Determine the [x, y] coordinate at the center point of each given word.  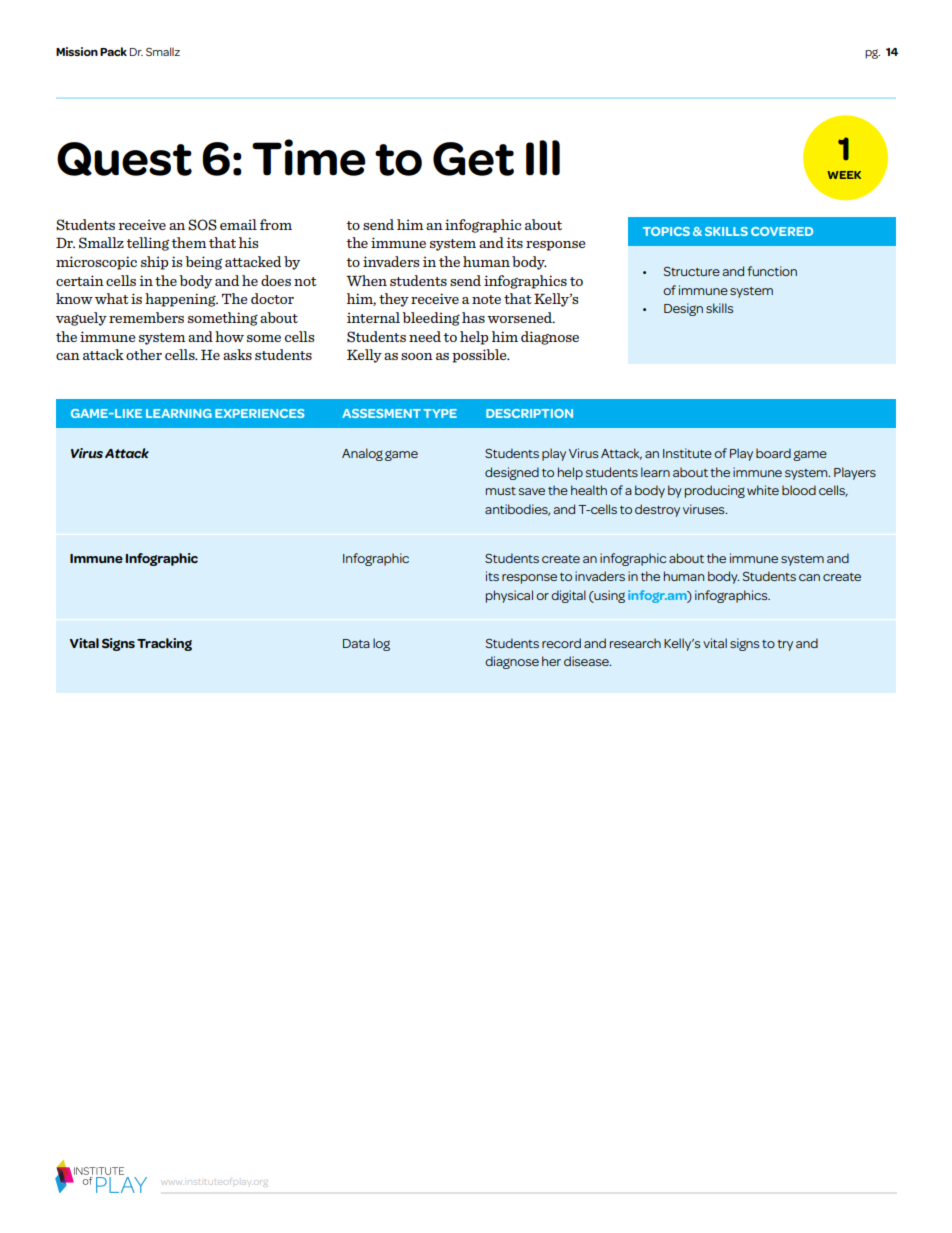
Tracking [164, 644]
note [486, 299]
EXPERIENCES [260, 413]
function [772, 271]
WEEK [844, 175]
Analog [362, 454]
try [785, 645]
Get [473, 159]
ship [154, 263]
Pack [113, 51]
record [561, 643]
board [773, 453]
